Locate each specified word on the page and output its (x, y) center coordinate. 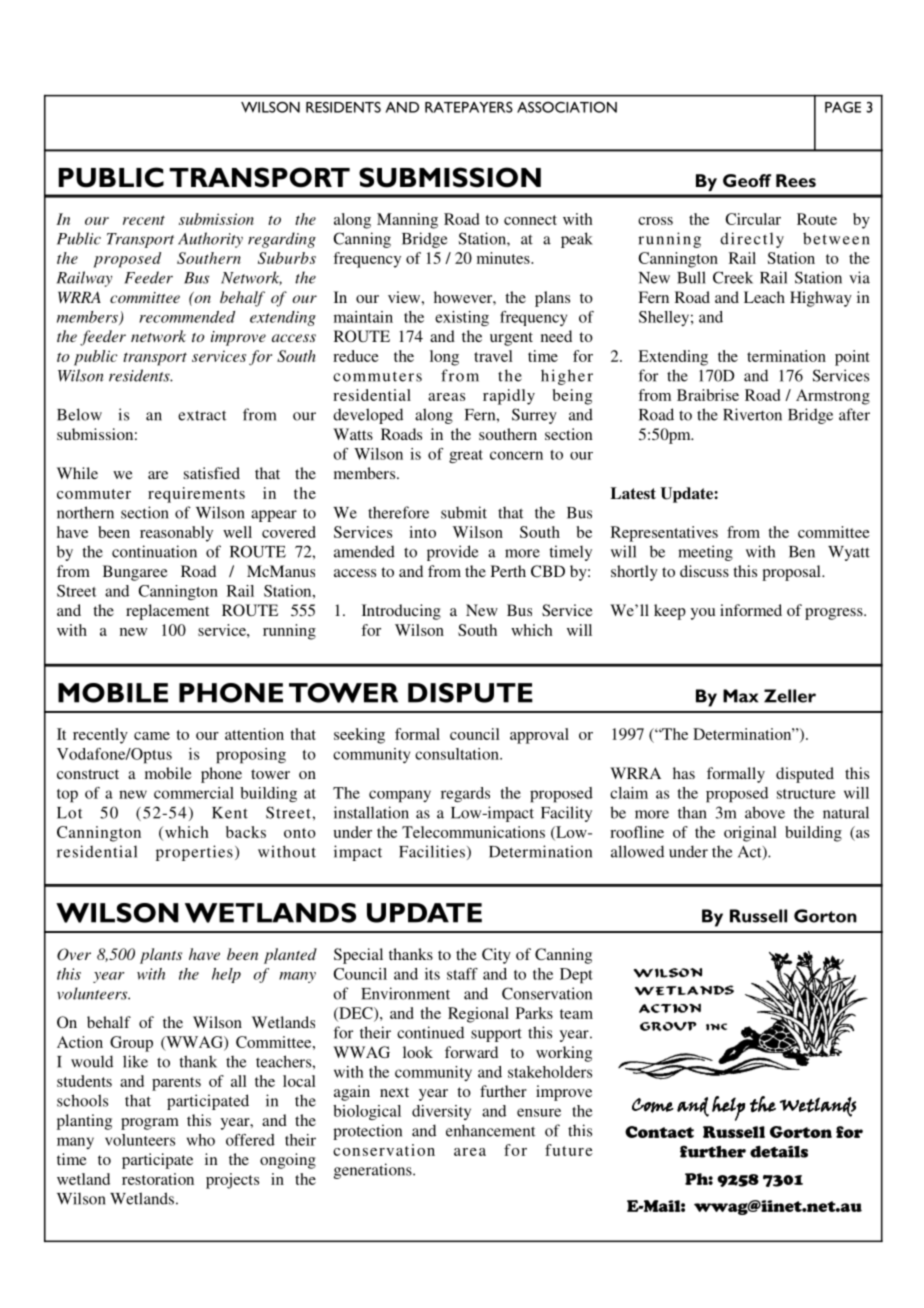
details (779, 1152)
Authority (210, 240)
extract (202, 415)
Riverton (752, 414)
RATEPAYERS (469, 107)
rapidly (509, 397)
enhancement (490, 1130)
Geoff (747, 180)
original (750, 834)
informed (751, 610)
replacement (167, 612)
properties (194, 853)
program (150, 1124)
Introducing (401, 612)
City (496, 956)
